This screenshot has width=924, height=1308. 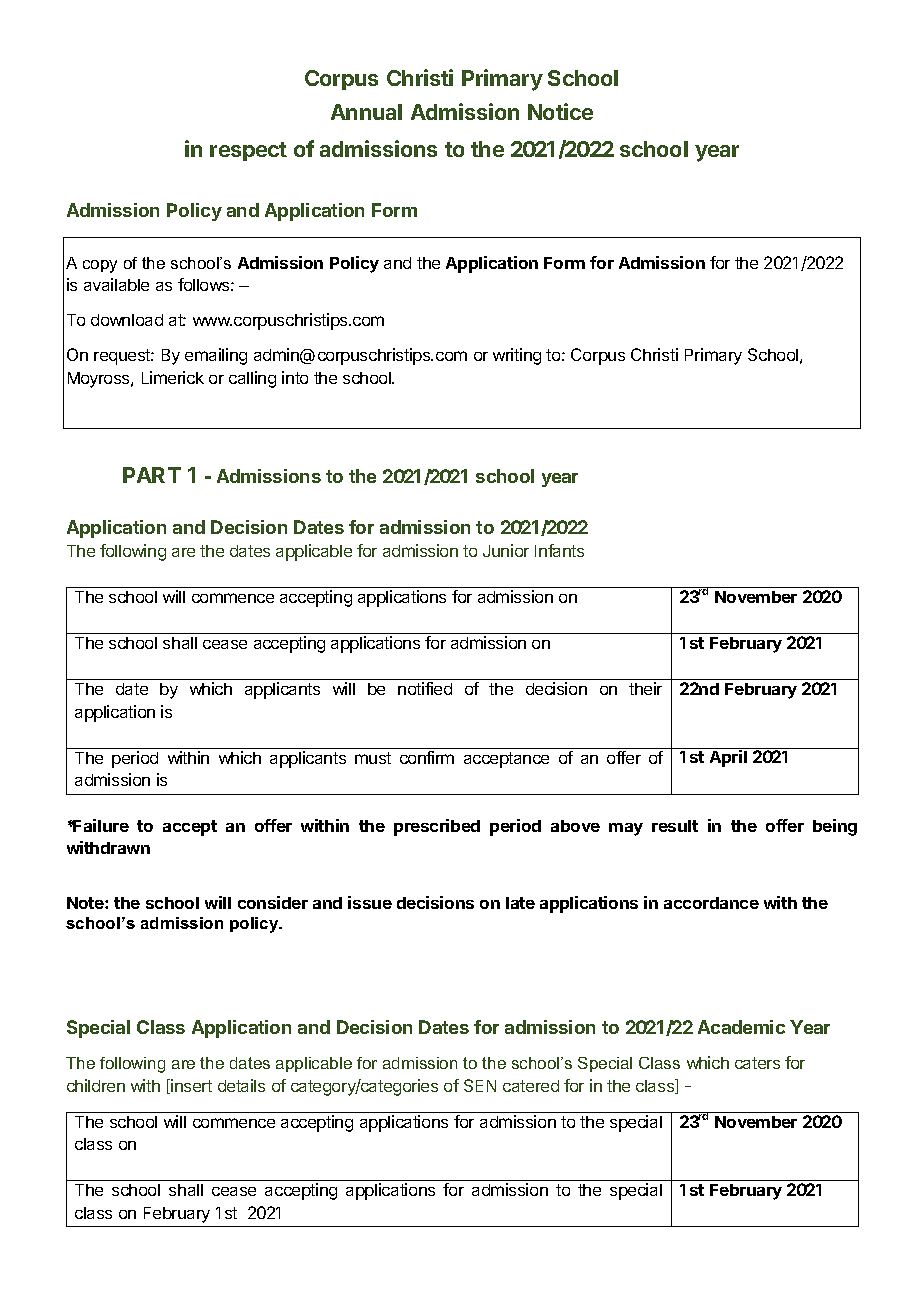 What do you see at coordinates (373, 758) in the screenshot?
I see `must` at bounding box center [373, 758].
